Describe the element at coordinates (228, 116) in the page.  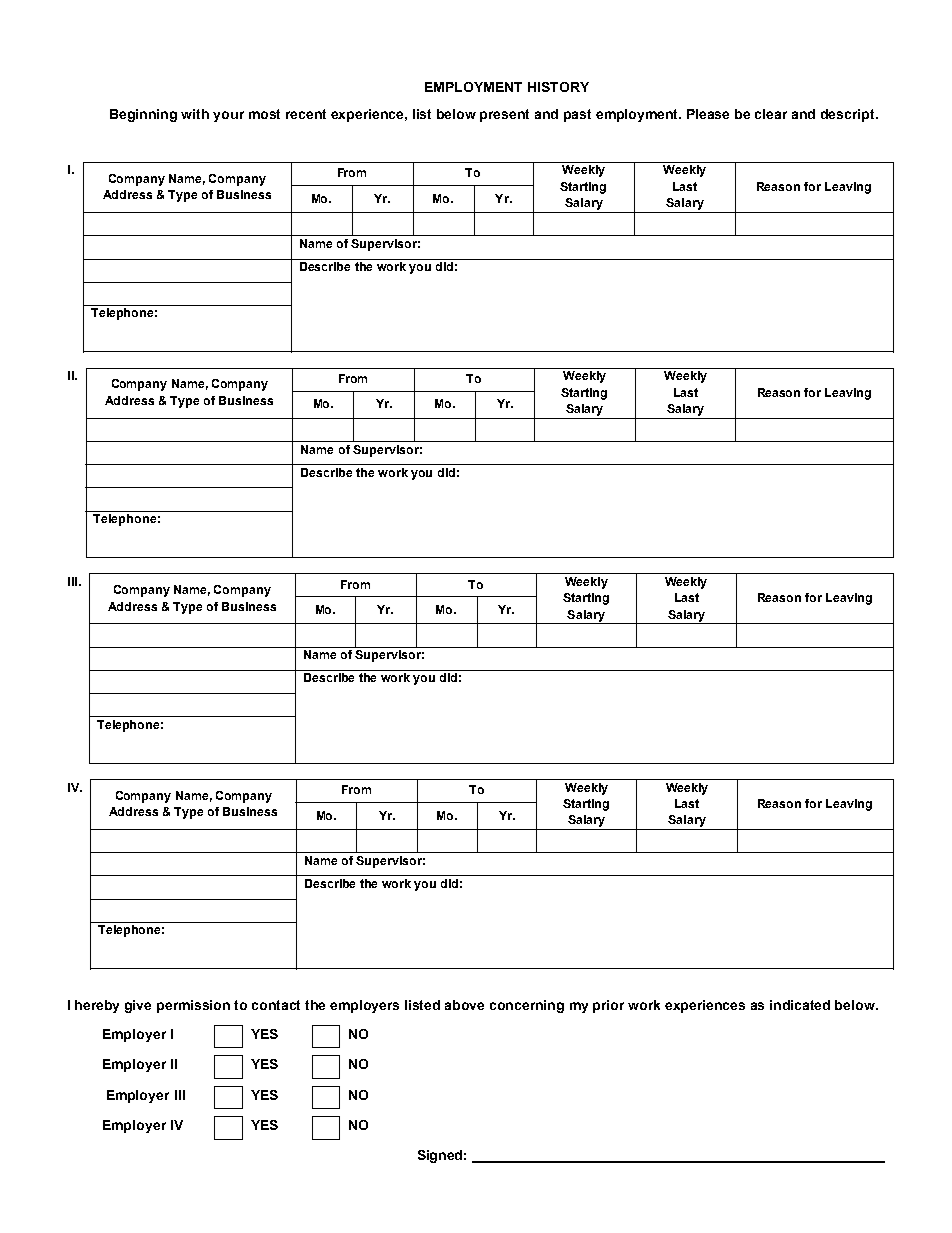
I see `your` at that location.
